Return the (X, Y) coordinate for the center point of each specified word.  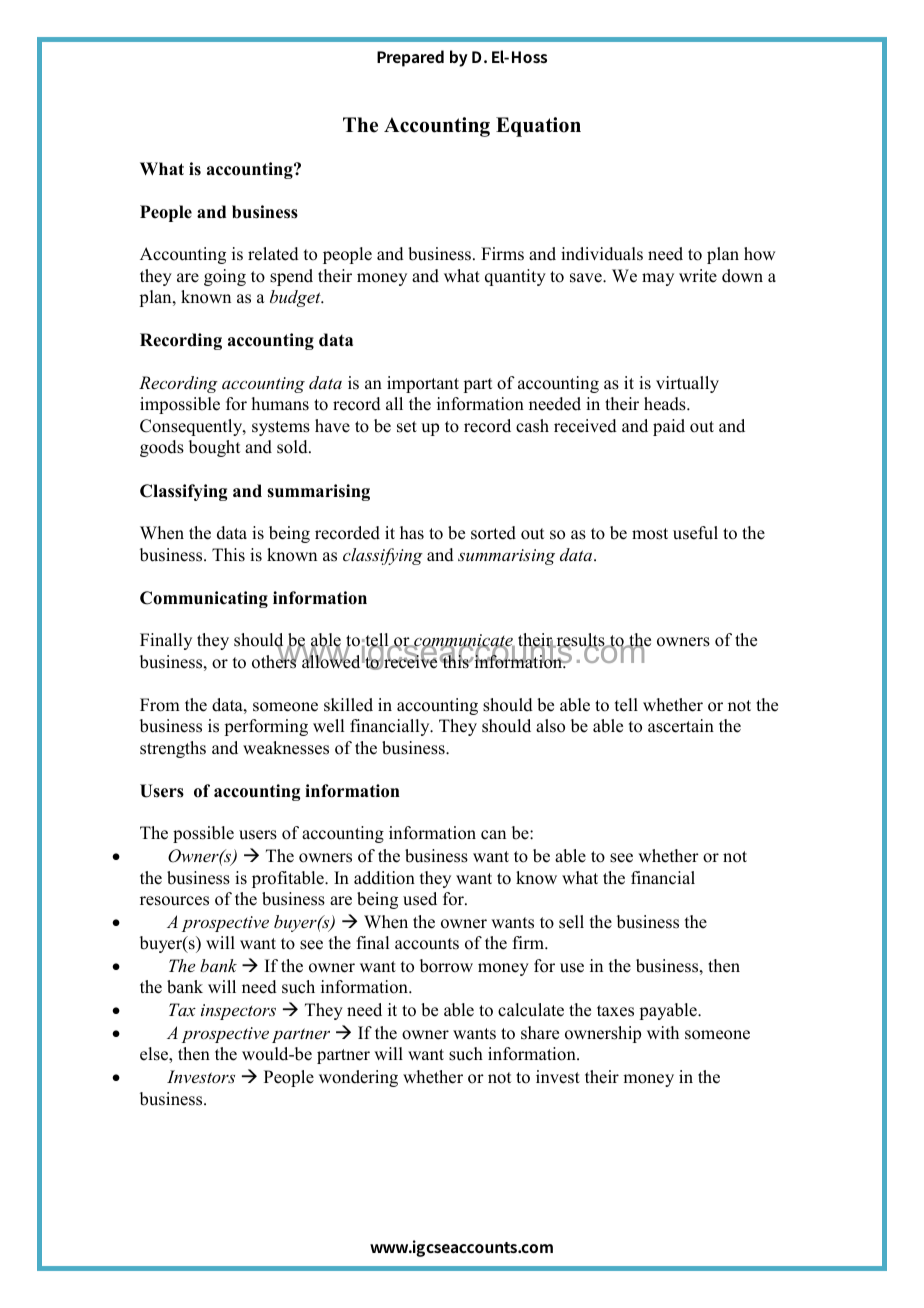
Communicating (204, 599)
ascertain (681, 726)
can (493, 835)
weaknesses (286, 748)
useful (695, 533)
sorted (493, 533)
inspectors (238, 1012)
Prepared (410, 58)
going (225, 277)
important (423, 384)
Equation (538, 127)
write (698, 276)
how (759, 254)
